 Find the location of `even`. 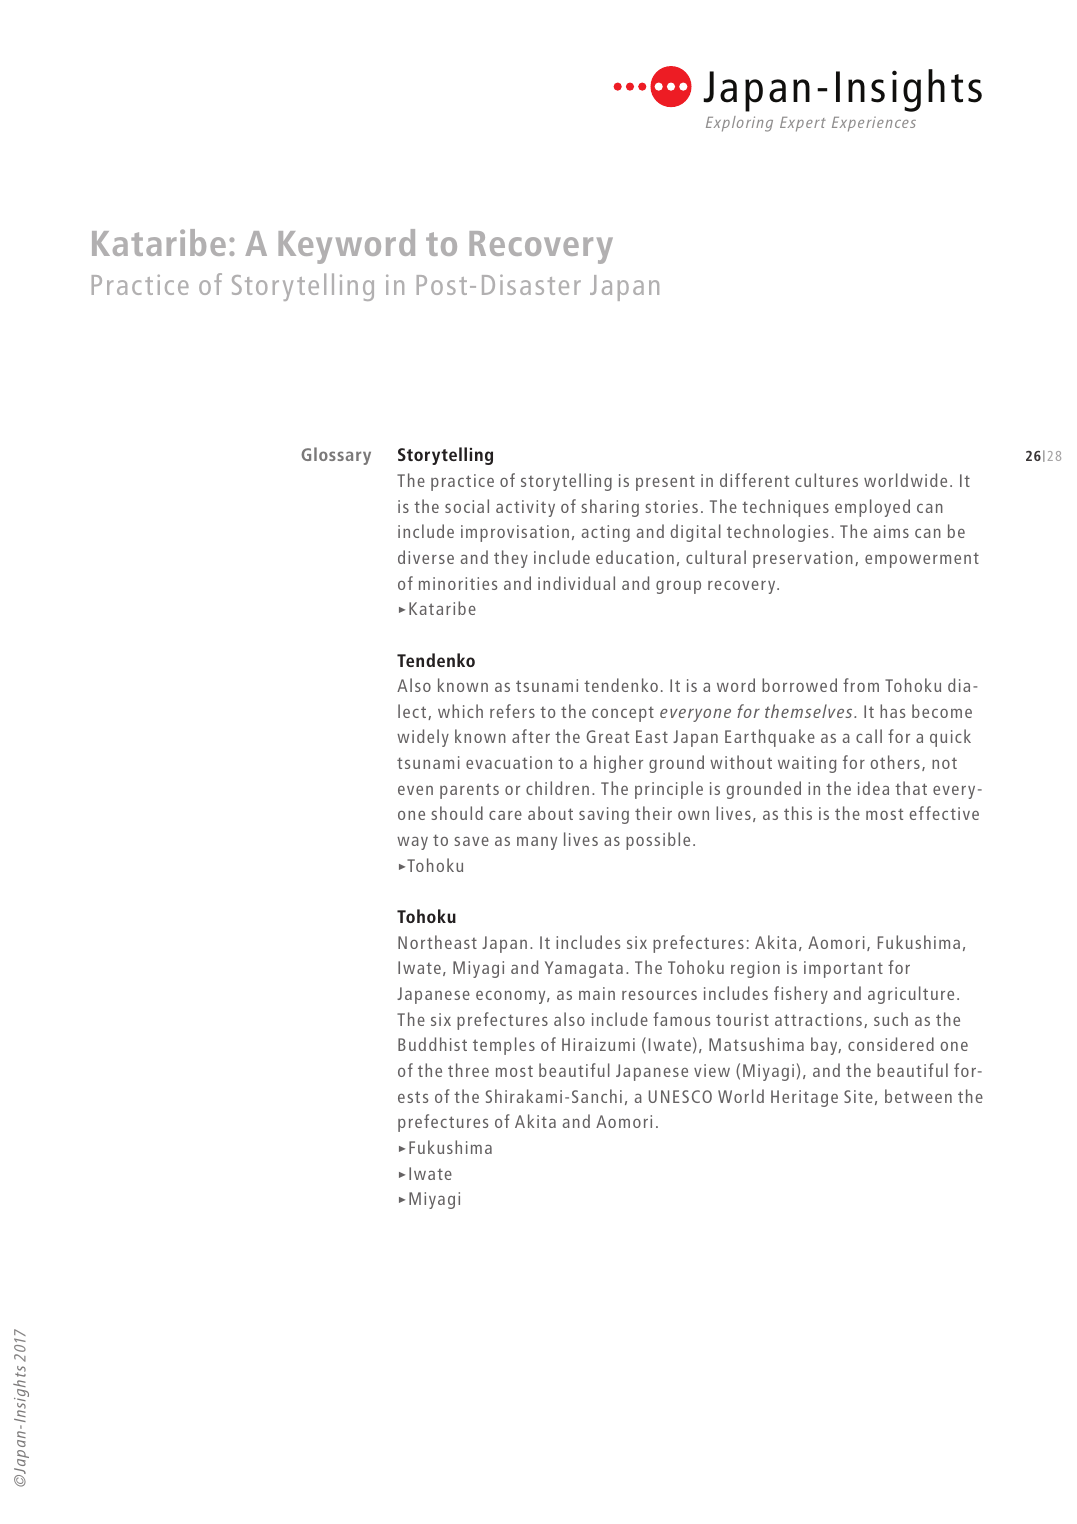

even is located at coordinates (415, 790).
